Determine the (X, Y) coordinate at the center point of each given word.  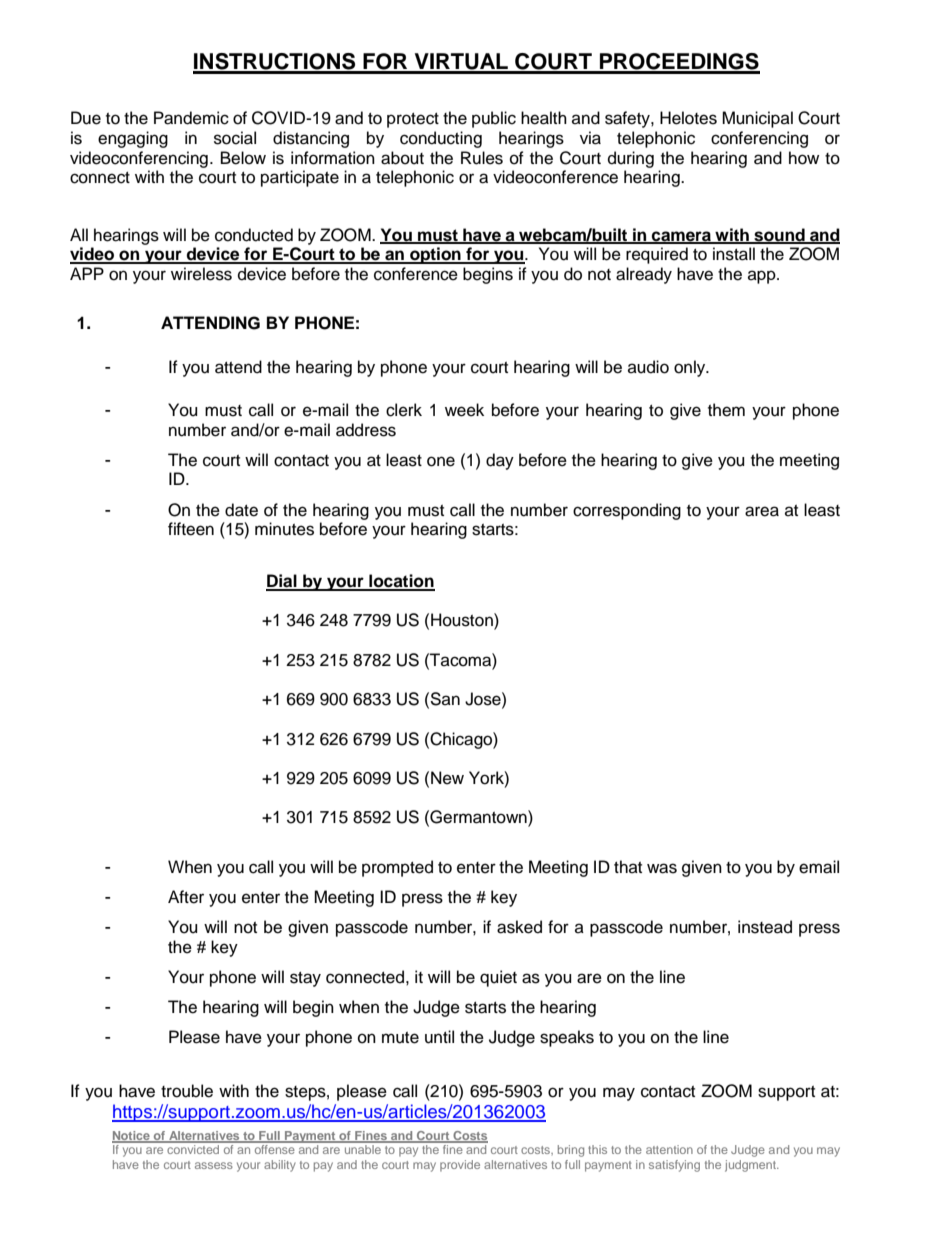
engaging (133, 139)
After (186, 897)
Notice (132, 1137)
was (662, 868)
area (762, 511)
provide (460, 1166)
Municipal (757, 119)
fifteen (191, 529)
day (500, 461)
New (447, 778)
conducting (441, 139)
